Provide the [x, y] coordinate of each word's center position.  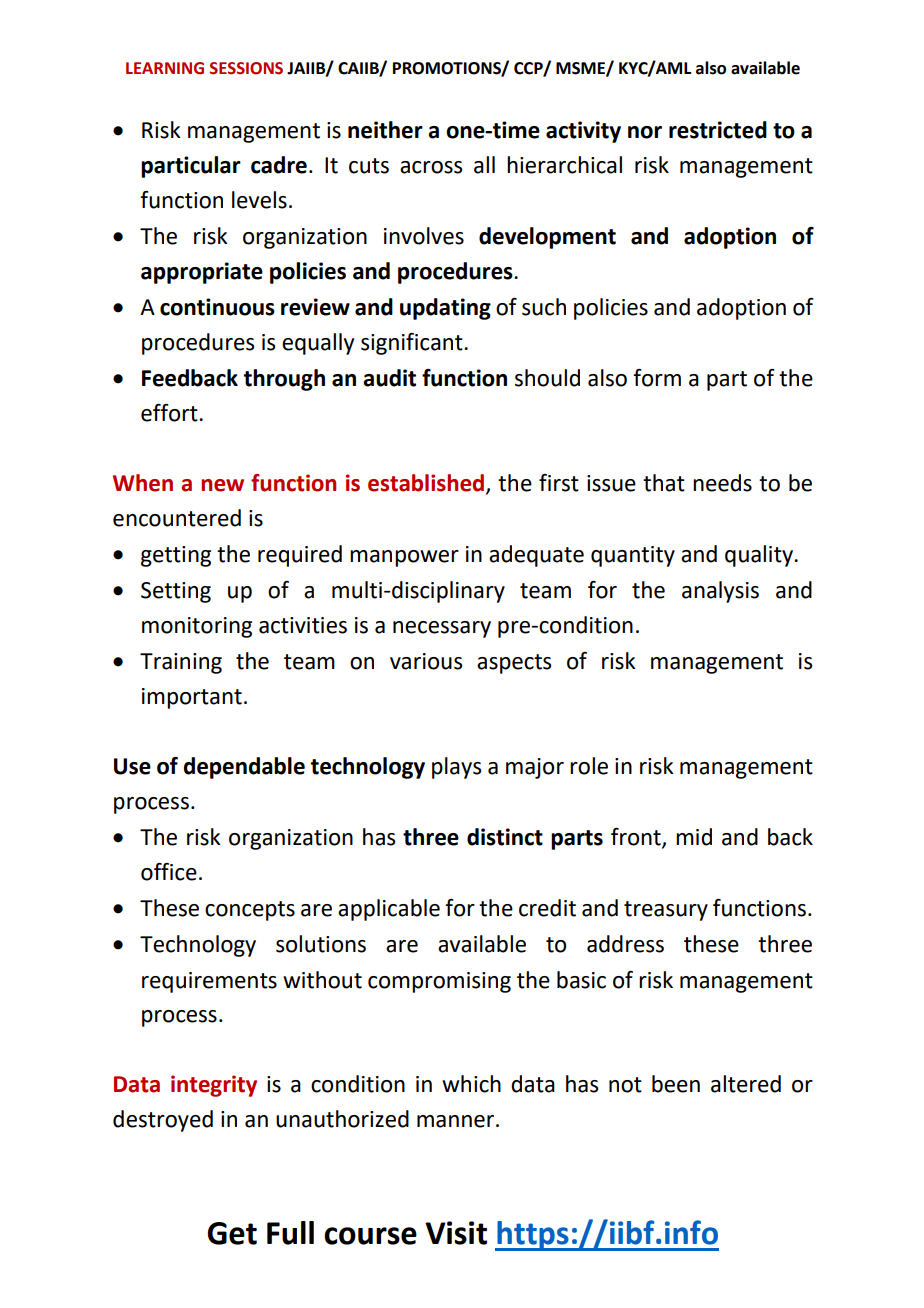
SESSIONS [246, 68]
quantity [633, 556]
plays [456, 768]
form [657, 378]
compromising [439, 982]
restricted [718, 130]
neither [385, 130]
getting [176, 556]
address [625, 944]
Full [290, 1233]
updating [445, 309]
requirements [209, 982]
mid [694, 837]
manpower [404, 558]
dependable [244, 768]
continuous [217, 307]
